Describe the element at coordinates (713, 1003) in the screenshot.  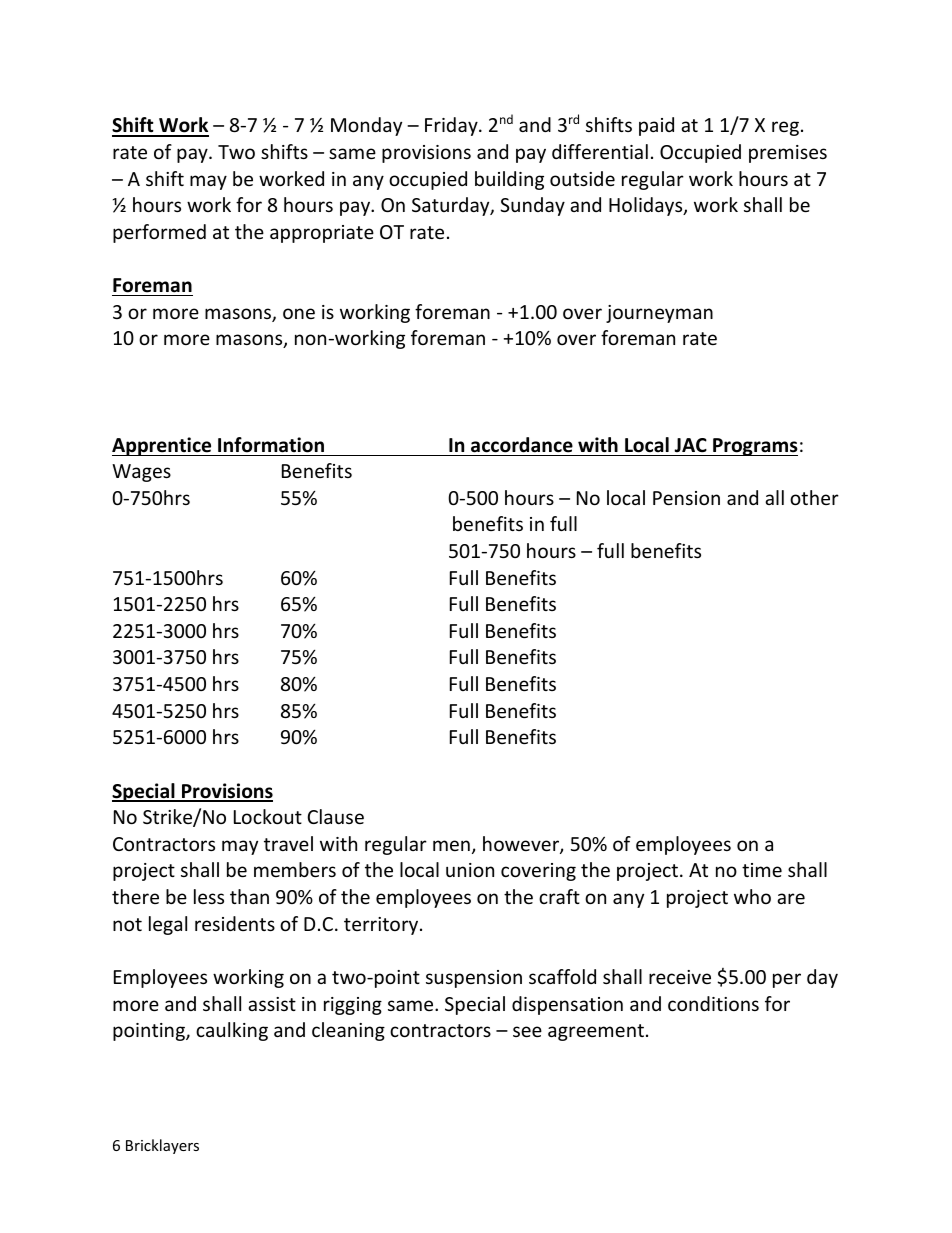
I see `conditions` at that location.
